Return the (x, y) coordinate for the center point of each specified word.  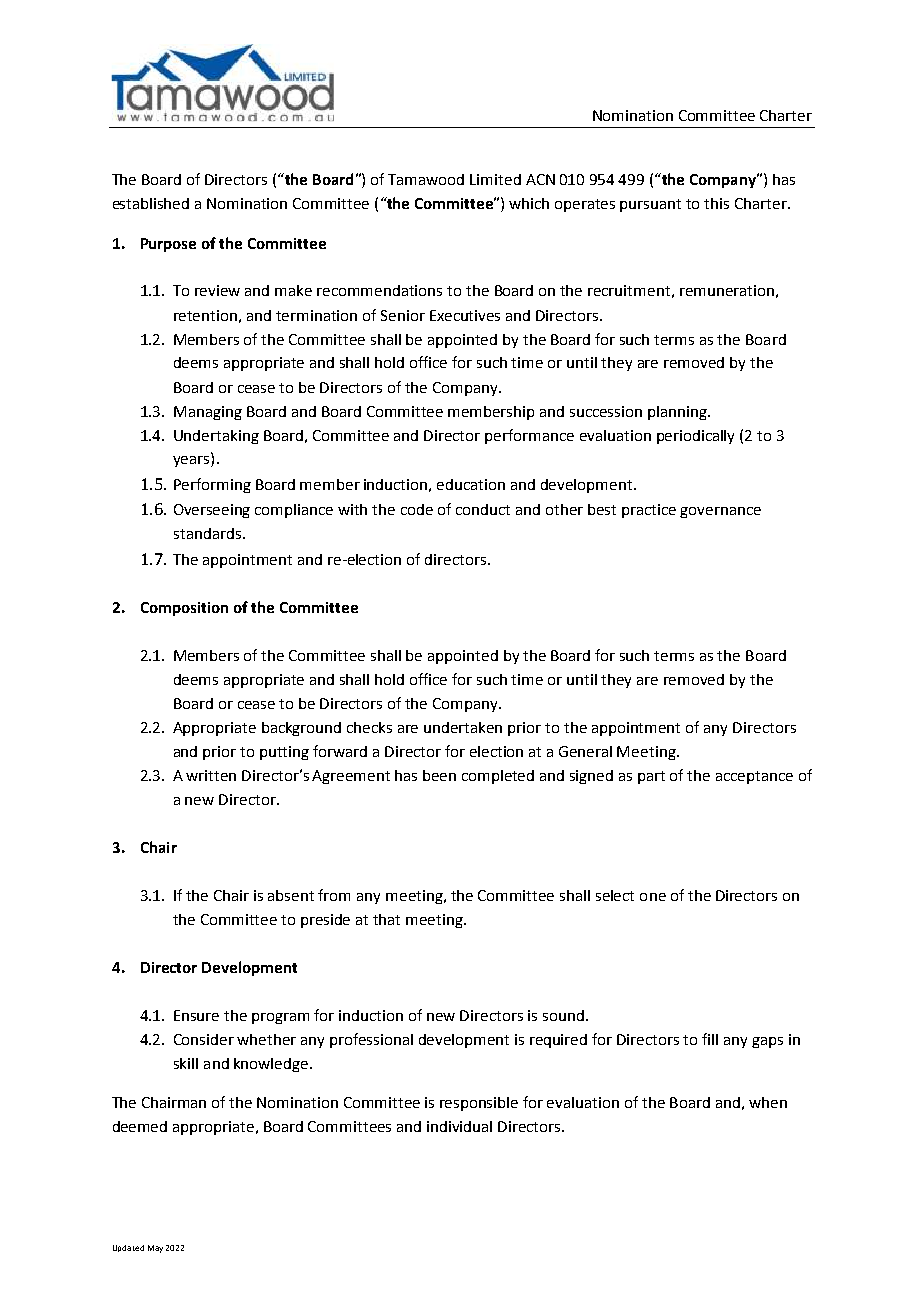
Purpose (168, 245)
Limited (495, 179)
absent (291, 895)
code (417, 509)
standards (207, 533)
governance (720, 512)
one (653, 897)
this (716, 203)
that (386, 919)
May (155, 1249)
